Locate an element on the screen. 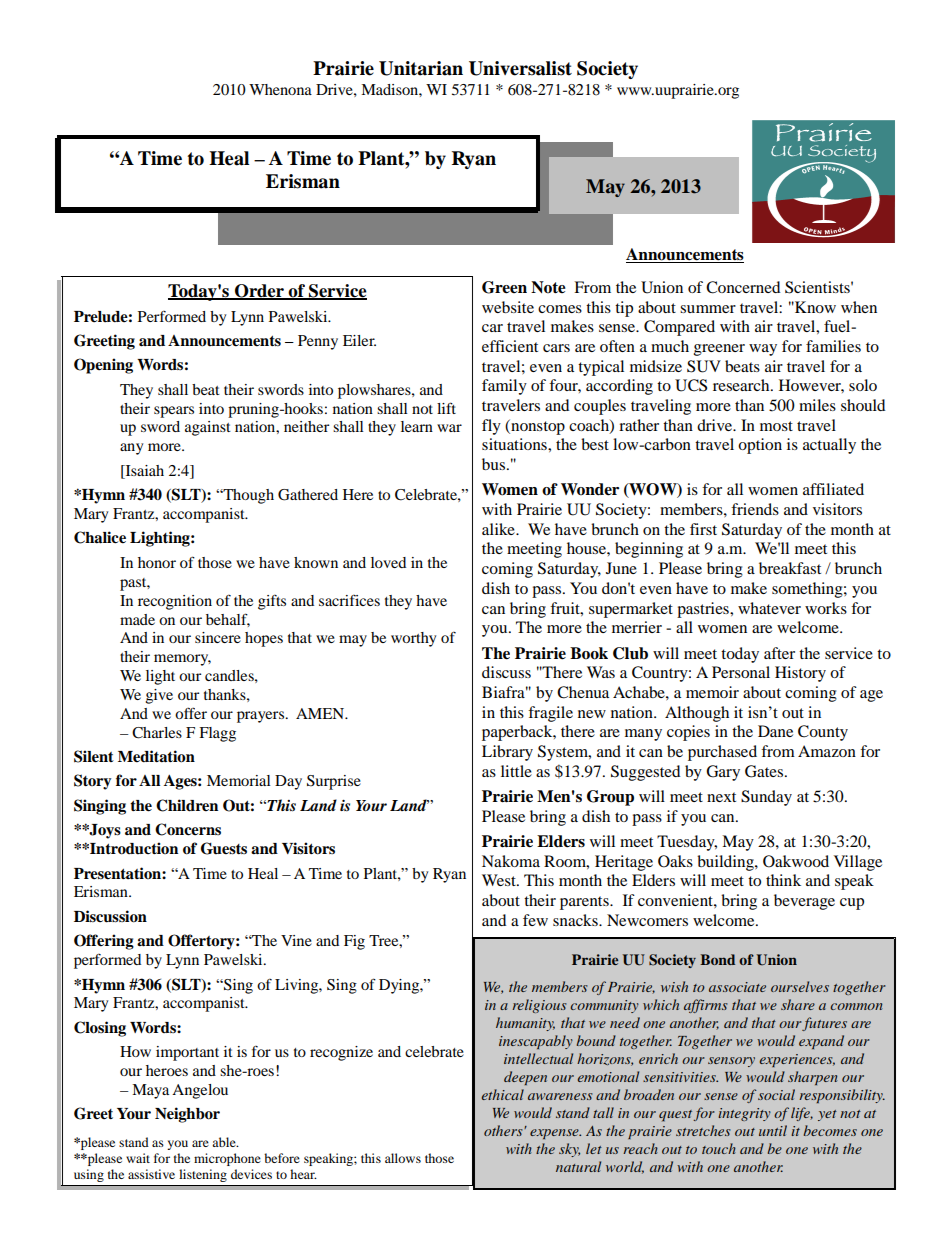 Image resolution: width=952 pixels, height=1233 pixels. Universalist is located at coordinates (520, 68).
